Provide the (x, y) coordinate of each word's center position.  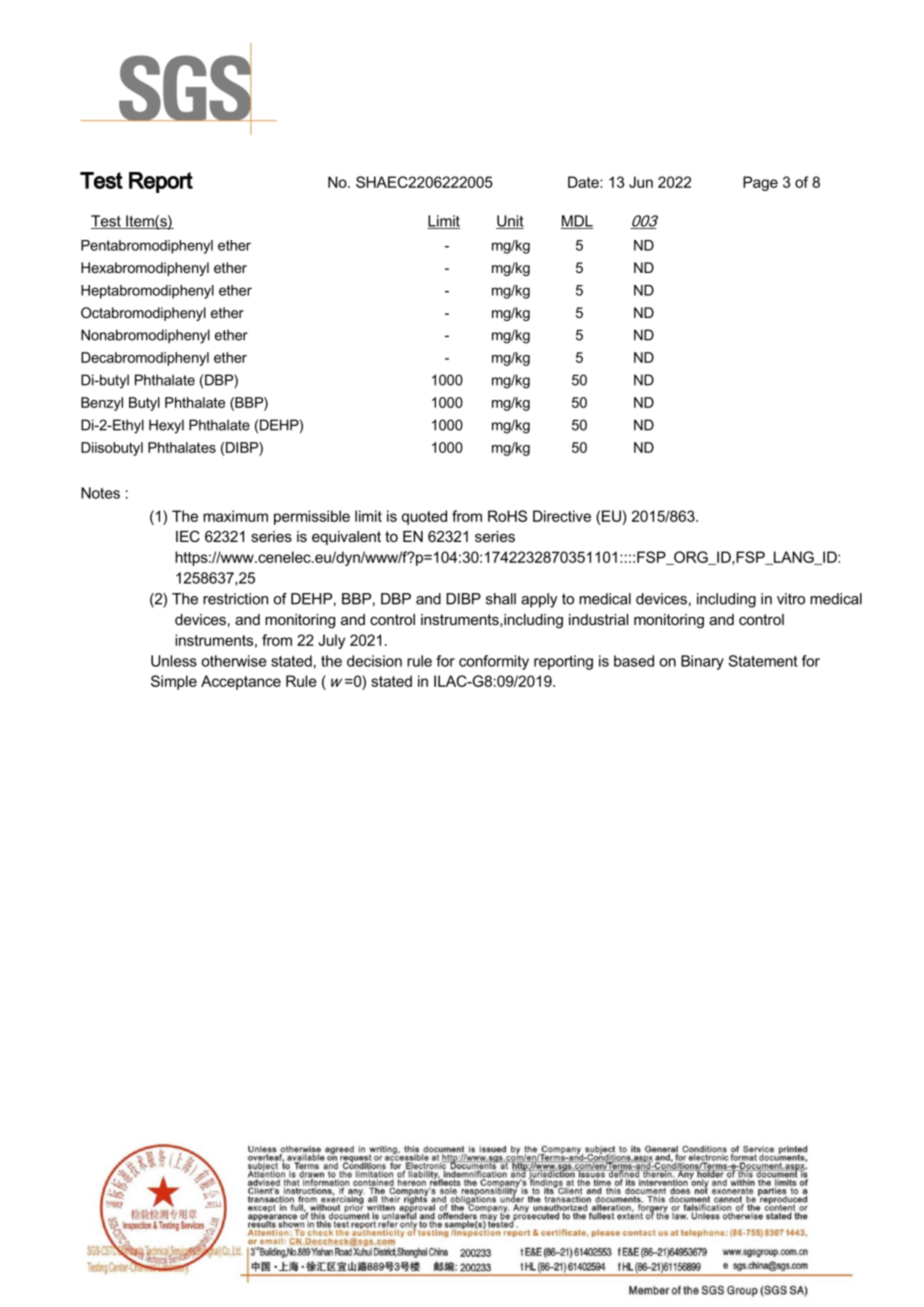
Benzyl (102, 404)
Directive (562, 516)
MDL (577, 222)
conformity (494, 662)
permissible (312, 517)
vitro (791, 599)
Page (760, 183)
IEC (188, 536)
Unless (174, 661)
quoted (424, 517)
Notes (100, 493)
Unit (510, 222)
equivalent (346, 538)
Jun (641, 182)
